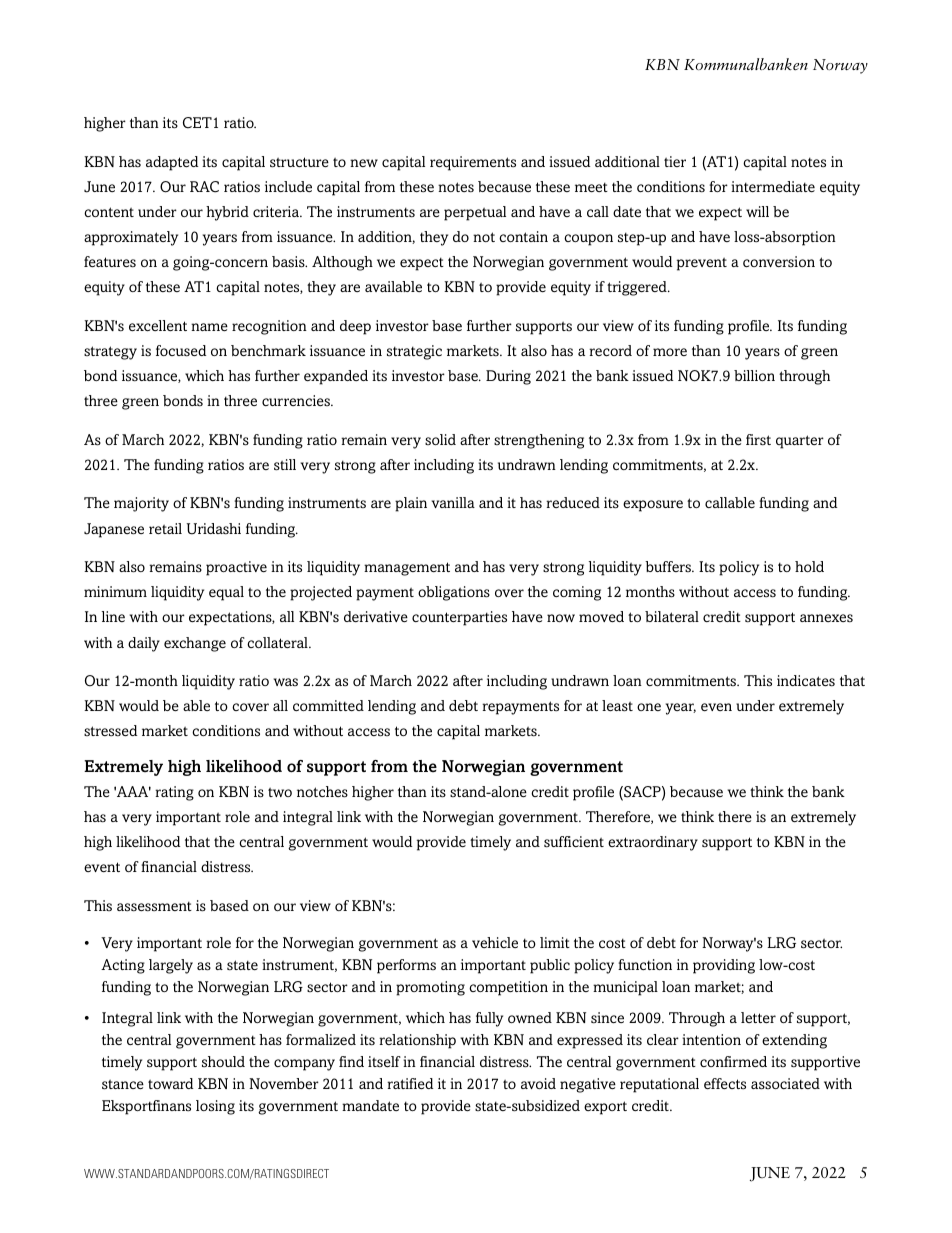 The height and width of the screenshot is (1233, 952). What do you see at coordinates (411, 504) in the screenshot?
I see `plain` at bounding box center [411, 504].
